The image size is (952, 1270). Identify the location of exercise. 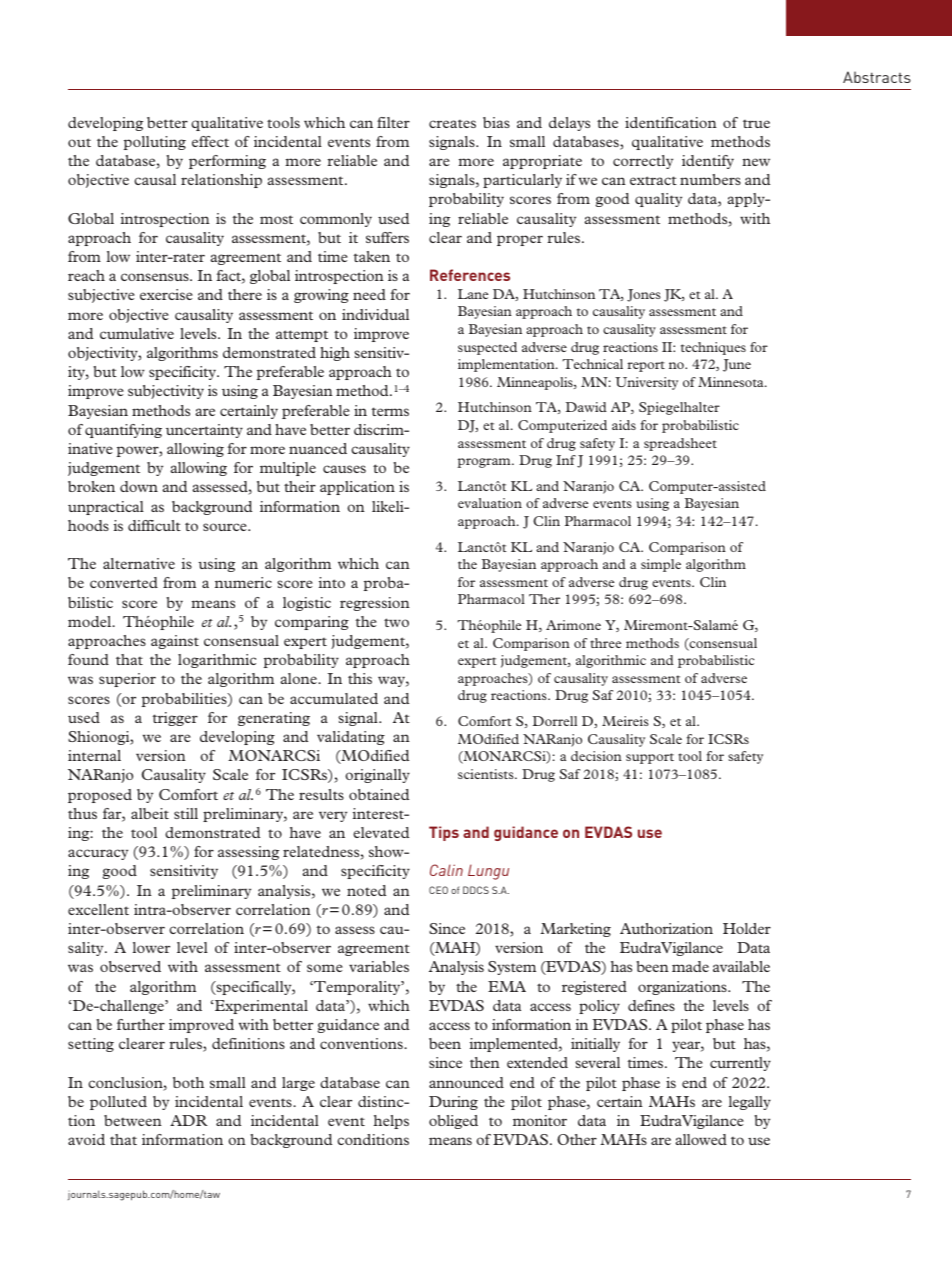
(166, 294).
